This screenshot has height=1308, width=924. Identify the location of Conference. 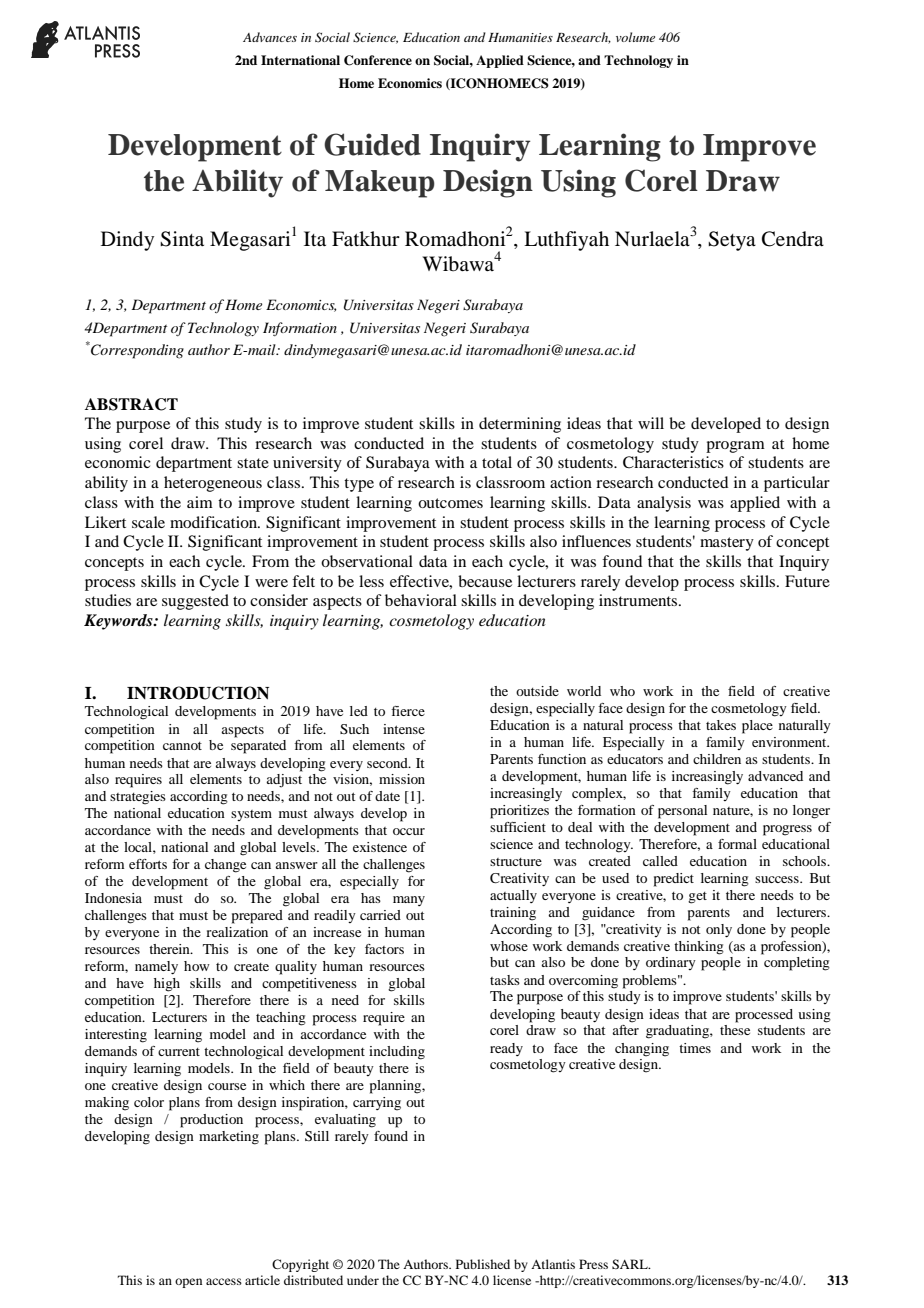
(378, 60).
